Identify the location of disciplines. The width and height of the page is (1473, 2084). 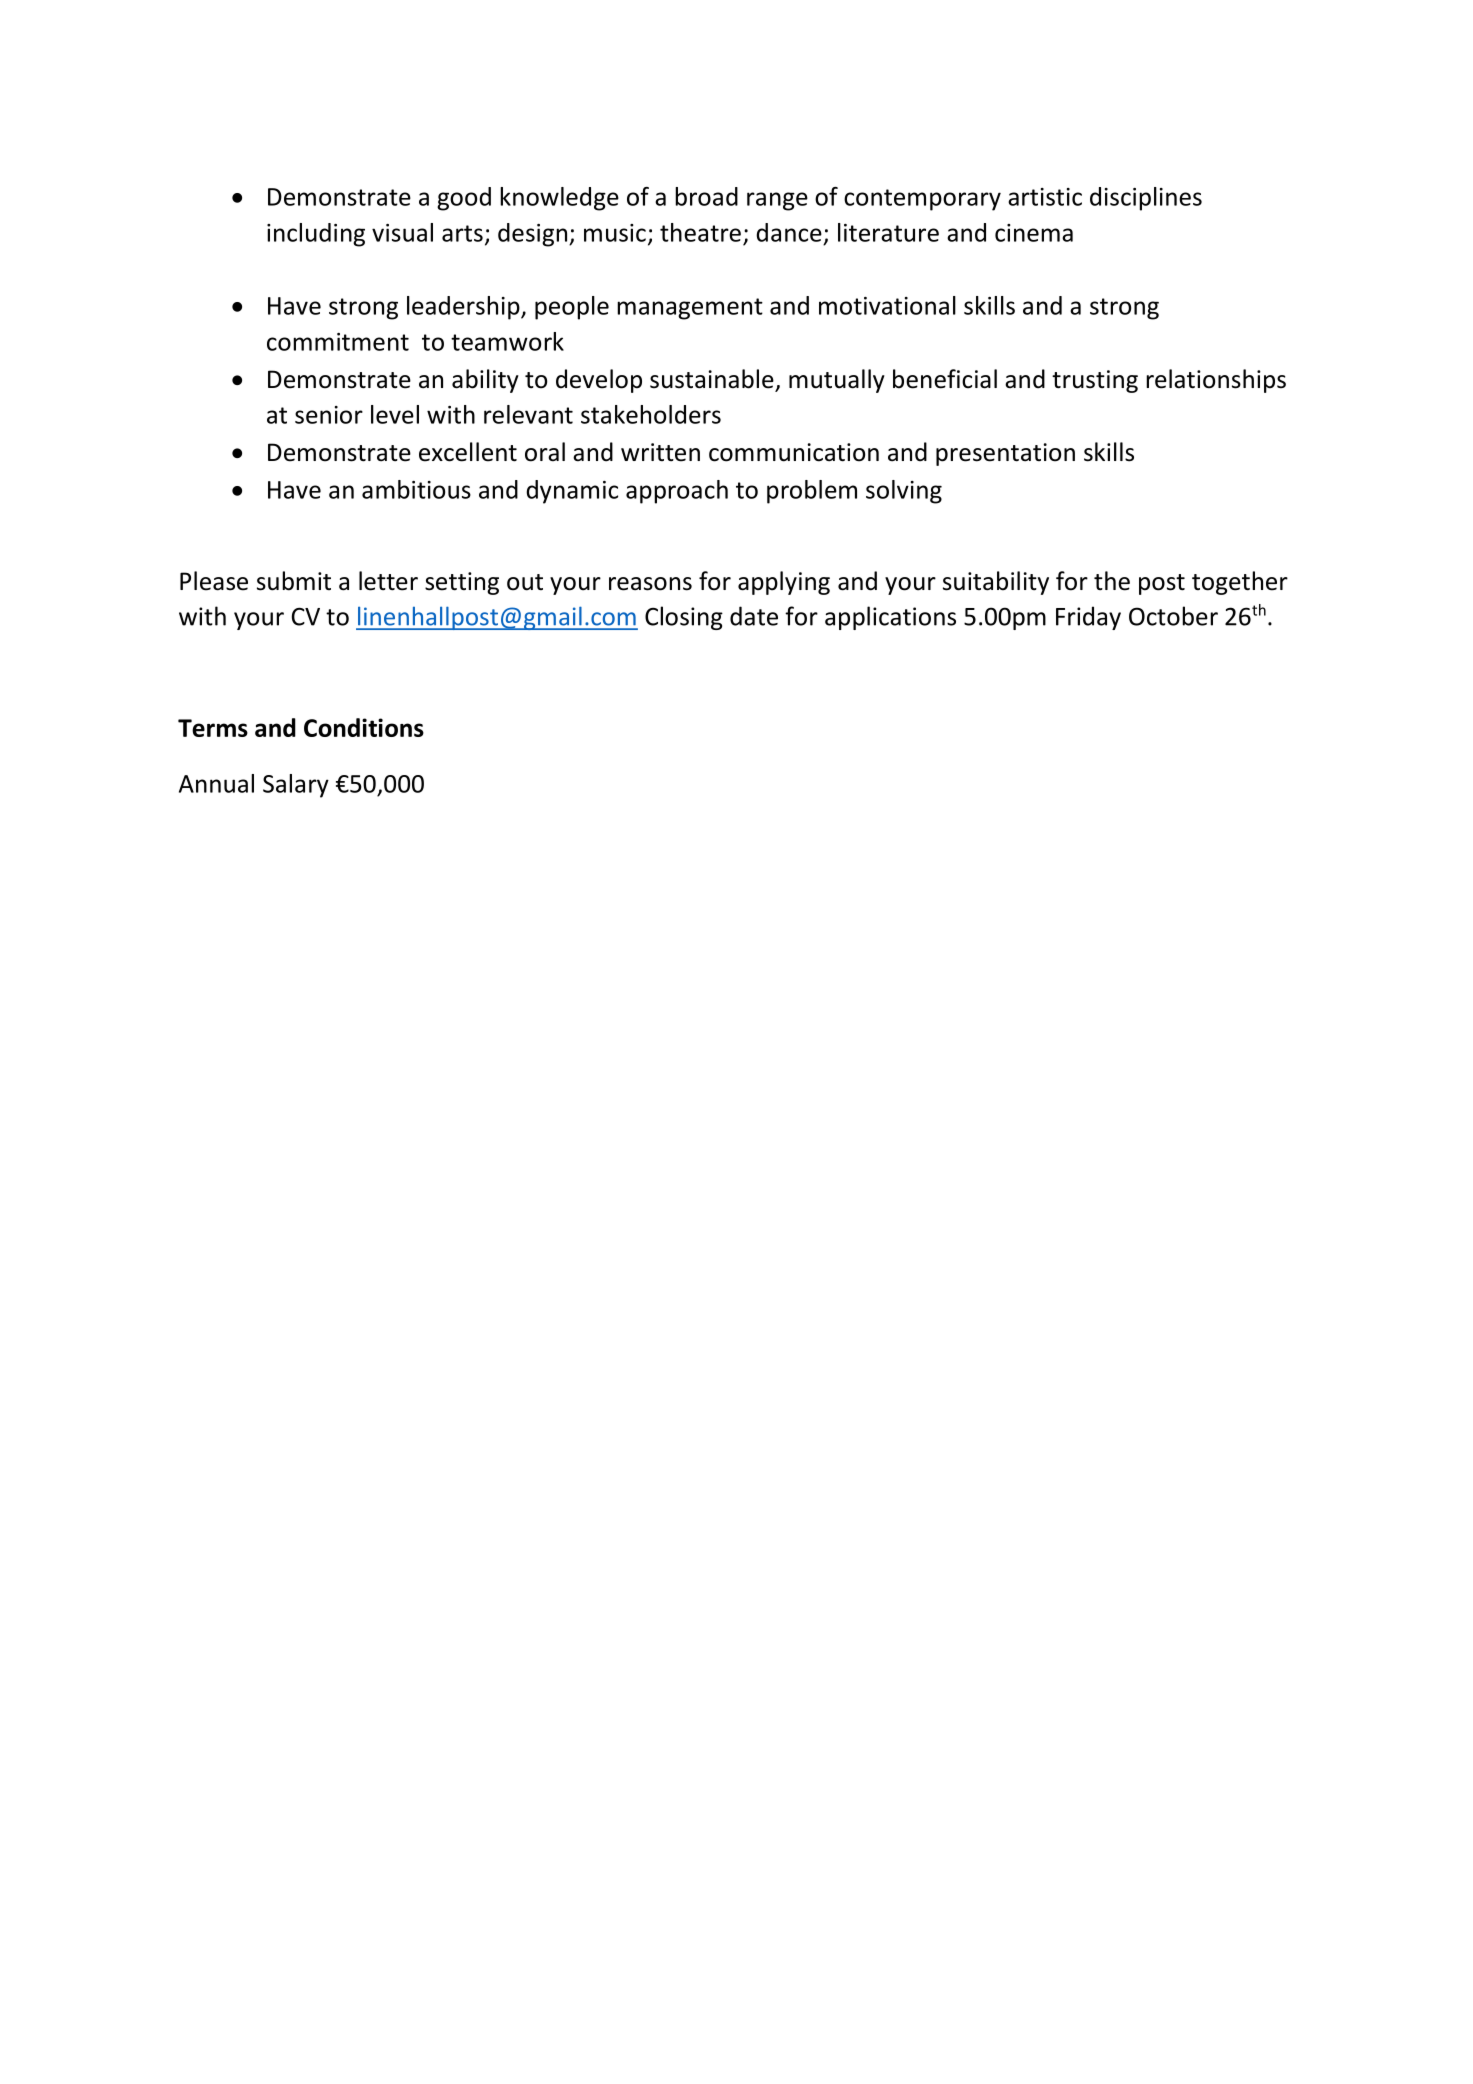
(1146, 199).
